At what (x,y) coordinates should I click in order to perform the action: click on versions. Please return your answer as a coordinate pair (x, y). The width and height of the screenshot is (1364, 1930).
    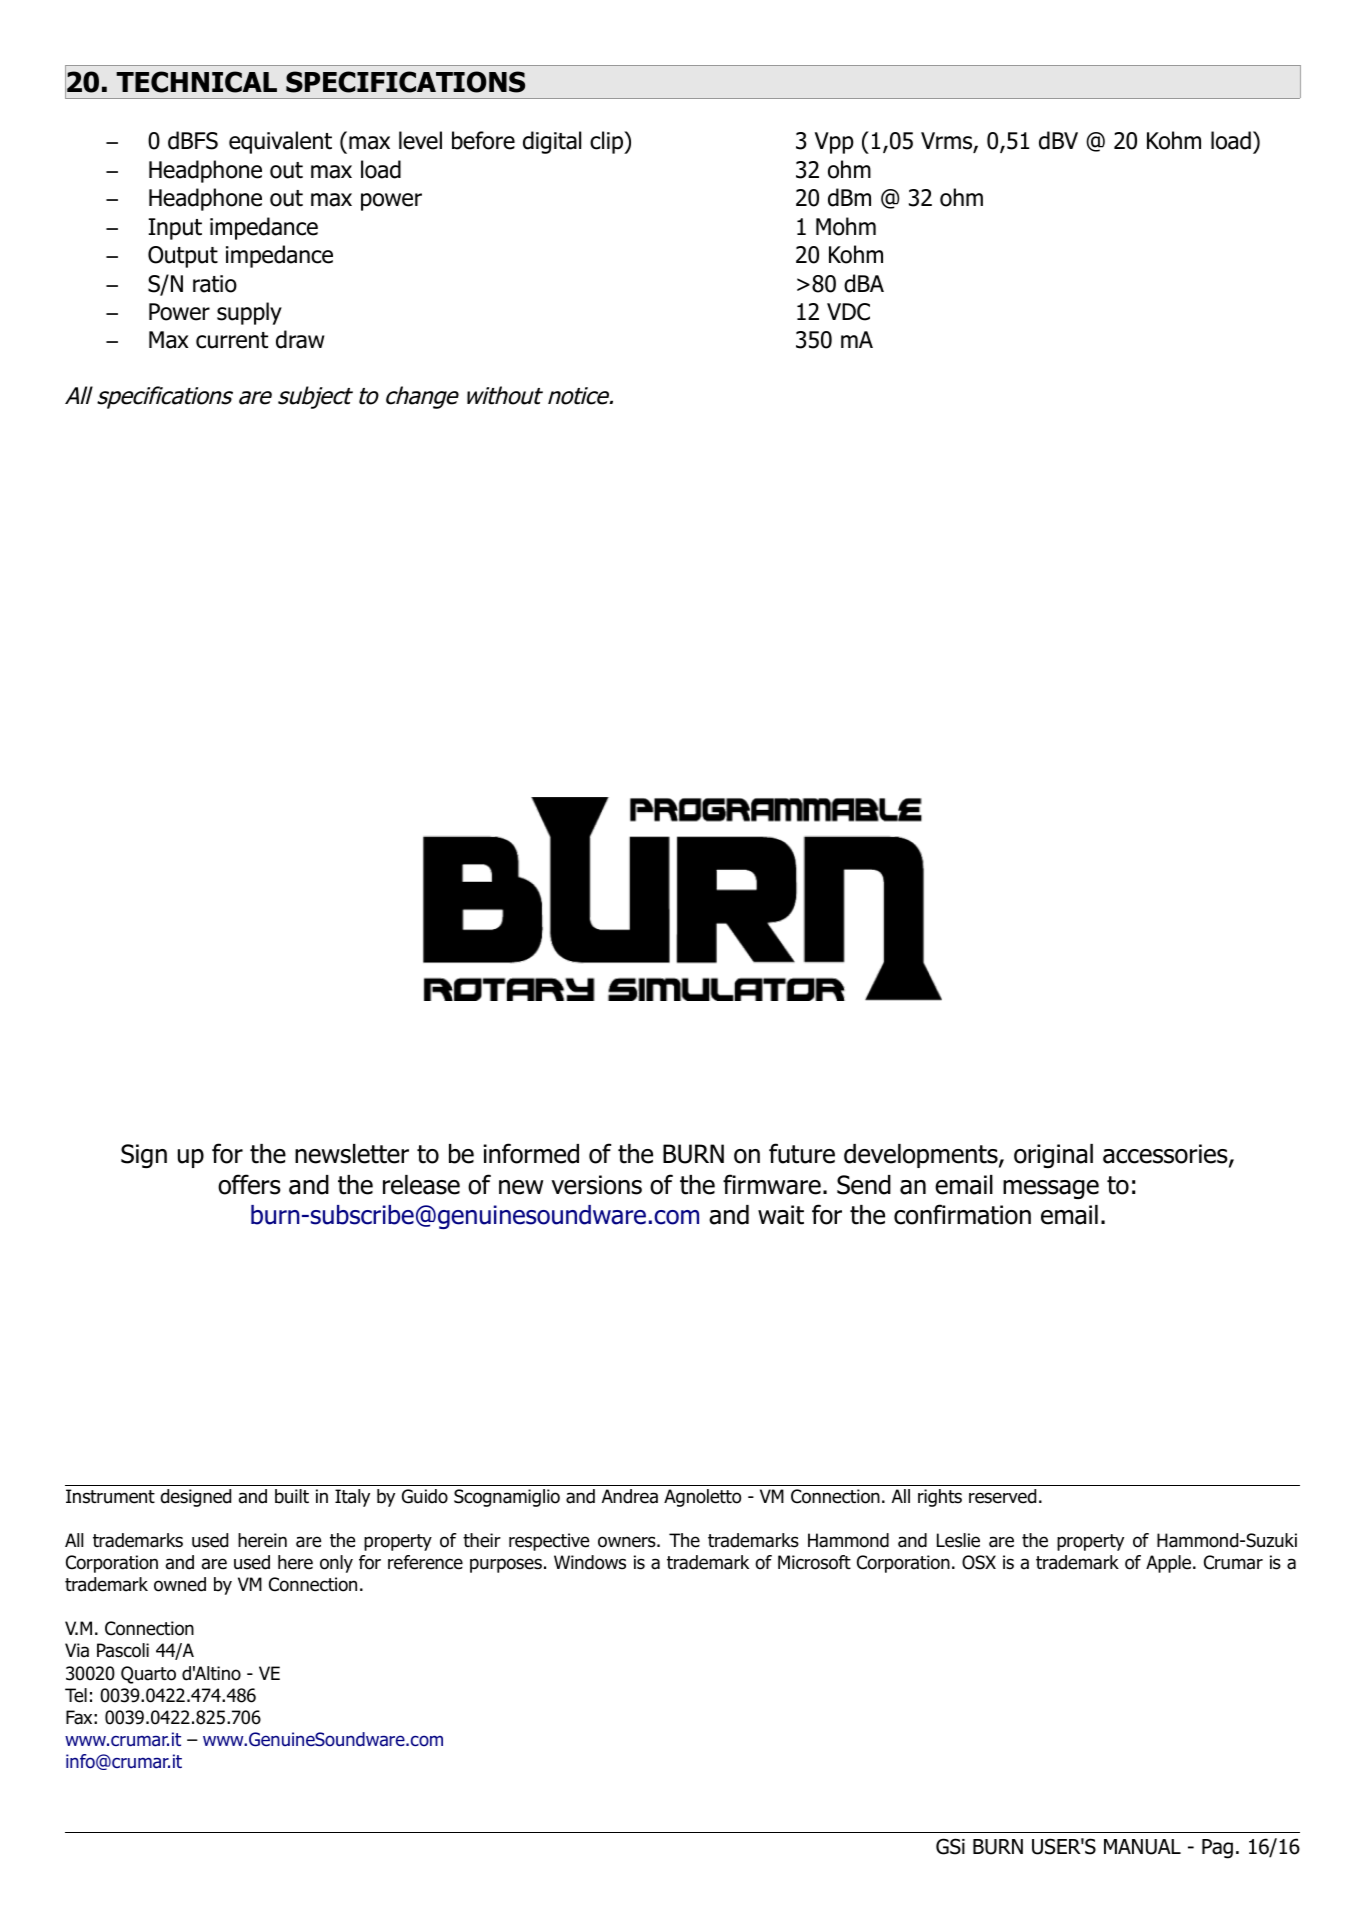
    Looking at the image, I should click on (596, 1185).
